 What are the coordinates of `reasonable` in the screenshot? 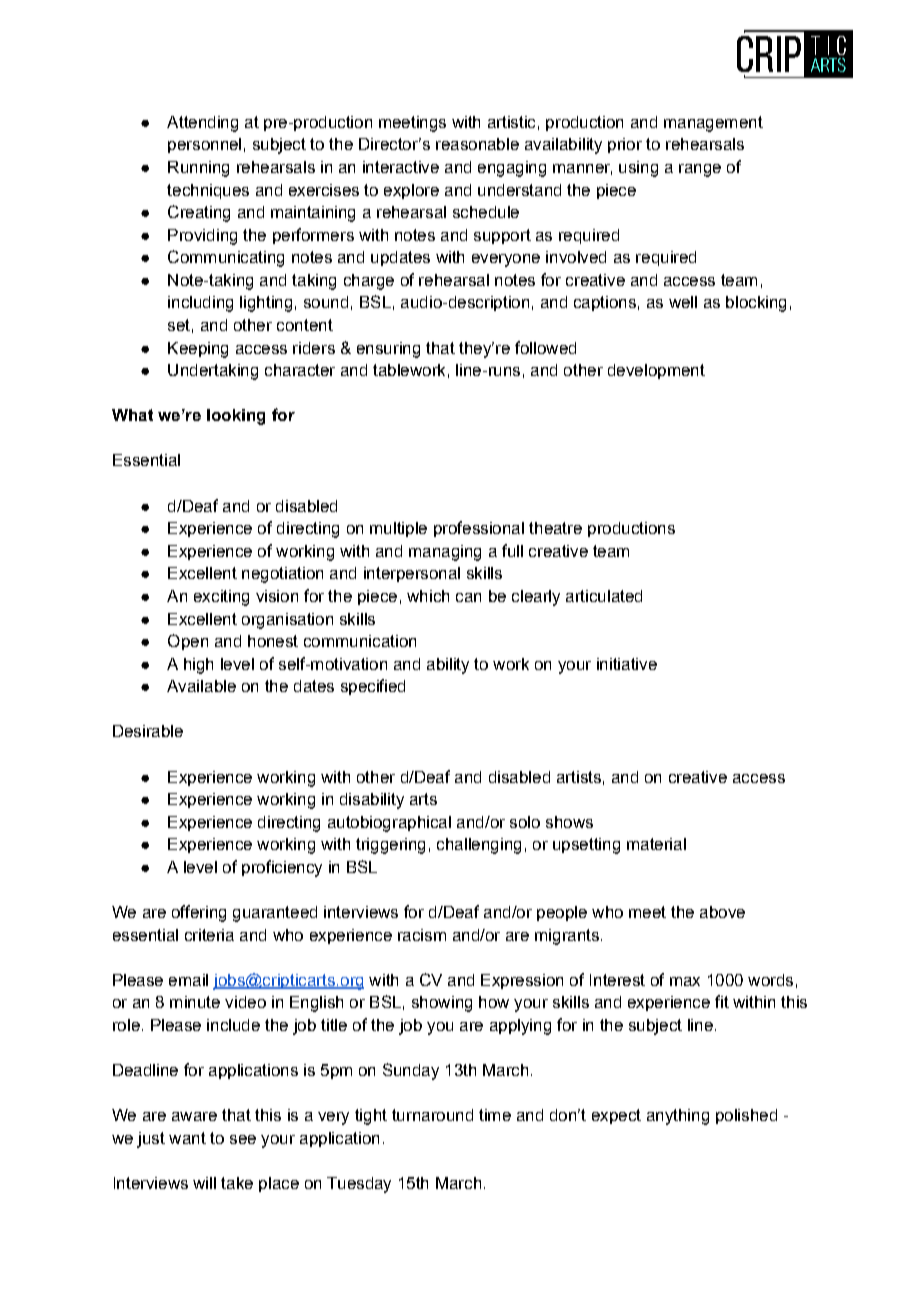 It's located at (477, 144).
